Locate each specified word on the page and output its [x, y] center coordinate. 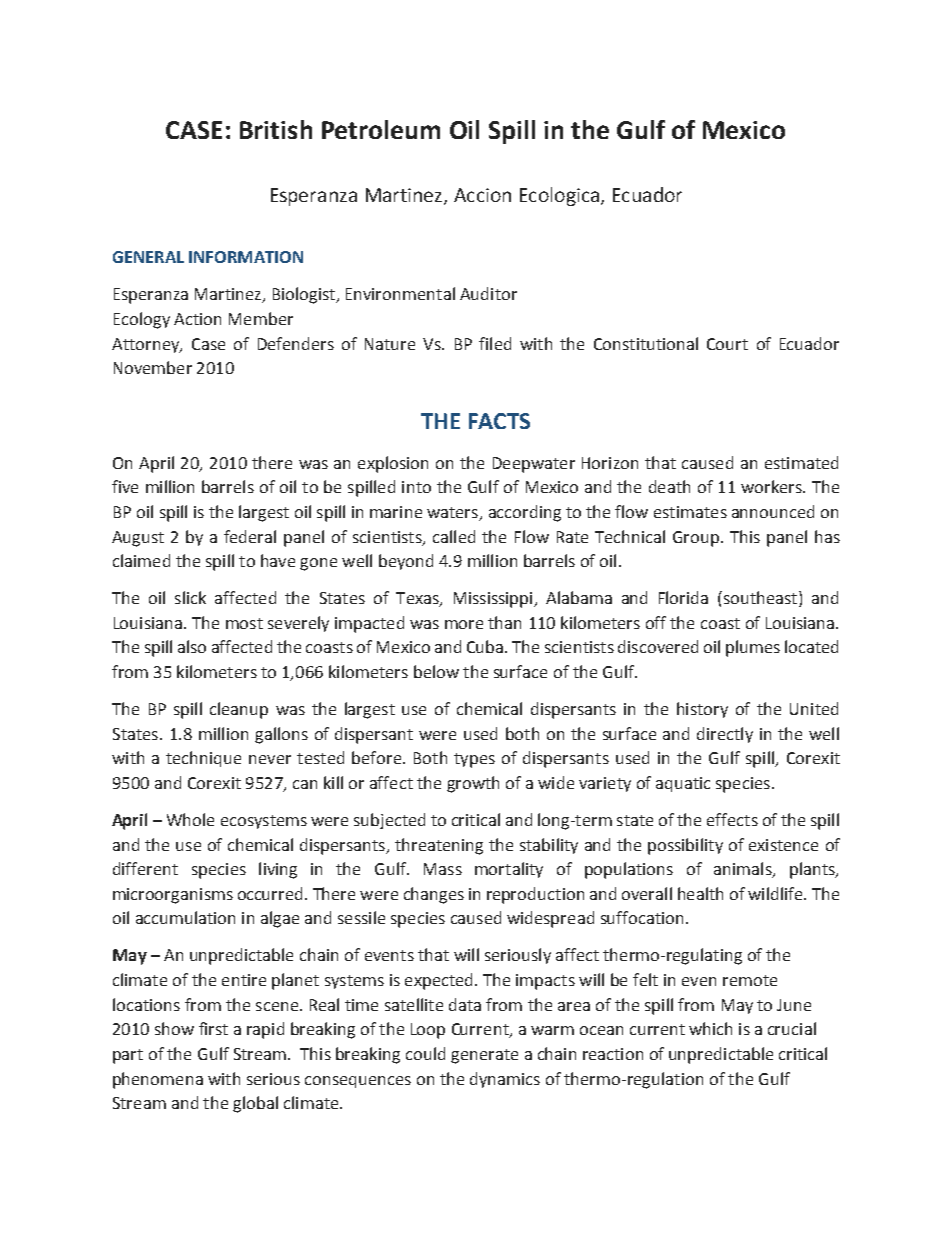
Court [727, 344]
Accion [482, 195]
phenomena [158, 1080]
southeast [760, 599]
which [710, 1028]
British [276, 129]
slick [190, 597]
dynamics [505, 1080]
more [464, 624]
